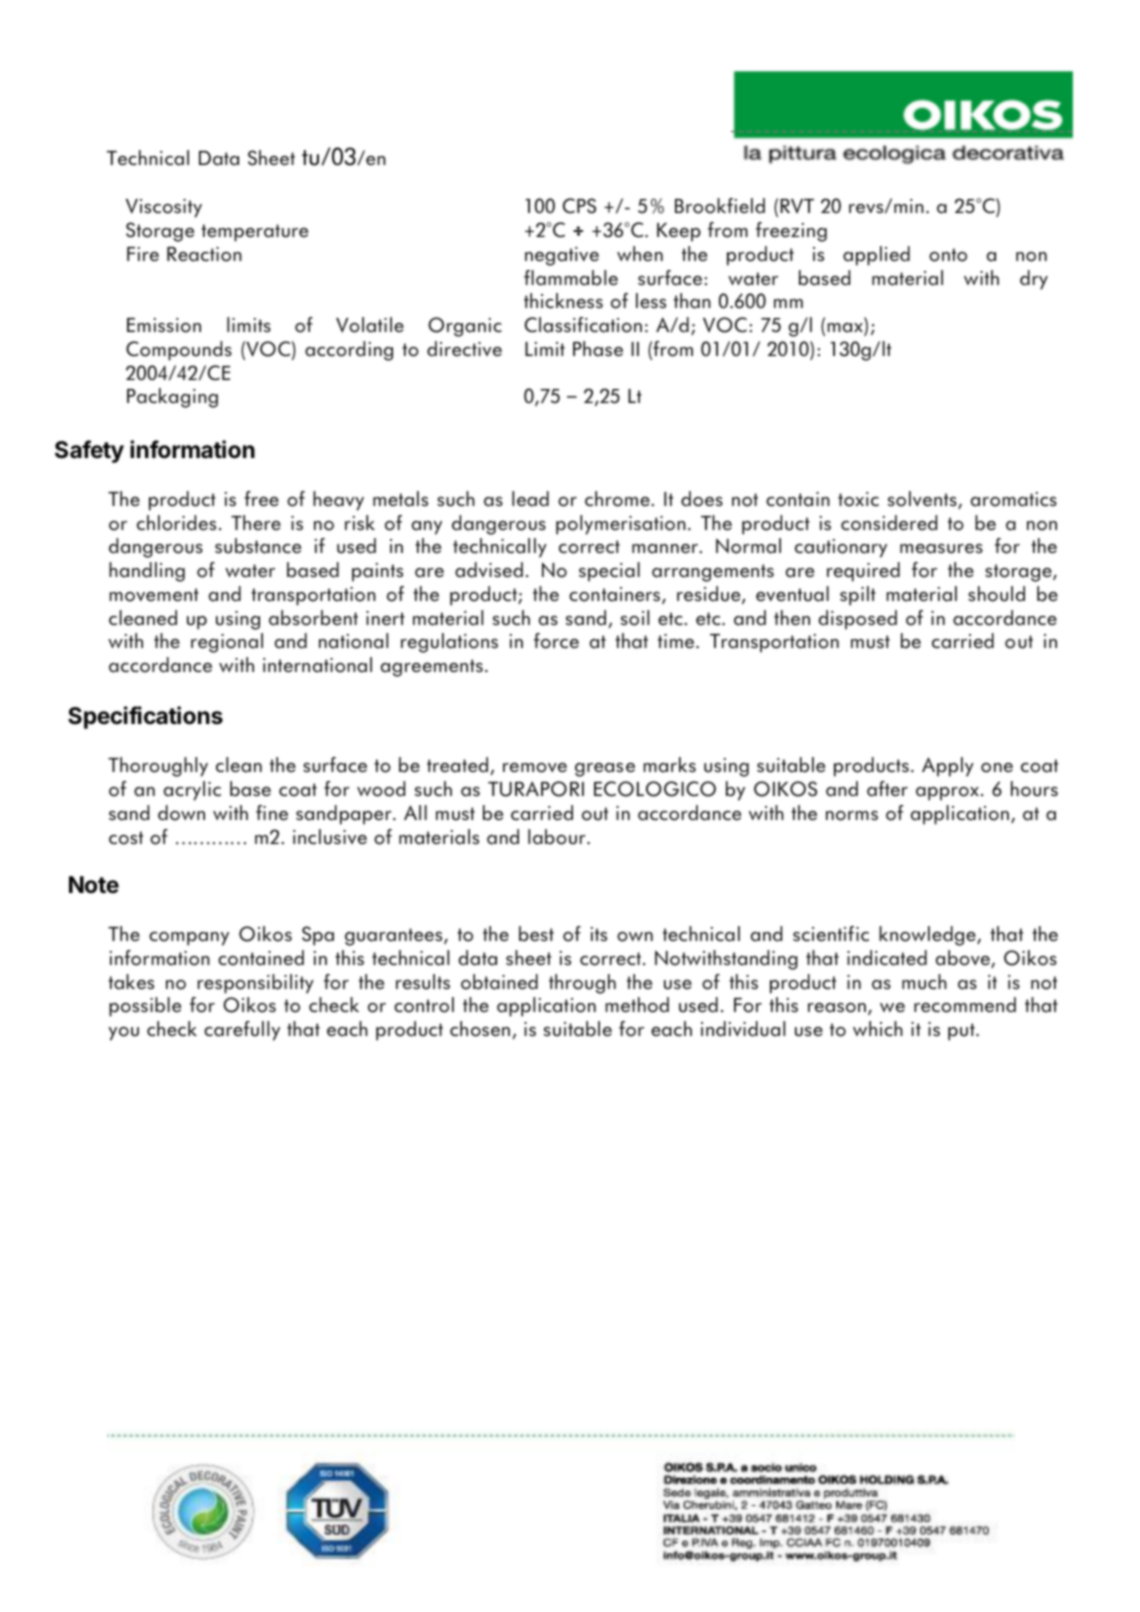 Image resolution: width=1140 pixels, height=1612 pixels. Describe the element at coordinates (558, 837) in the screenshot. I see `labour` at that location.
